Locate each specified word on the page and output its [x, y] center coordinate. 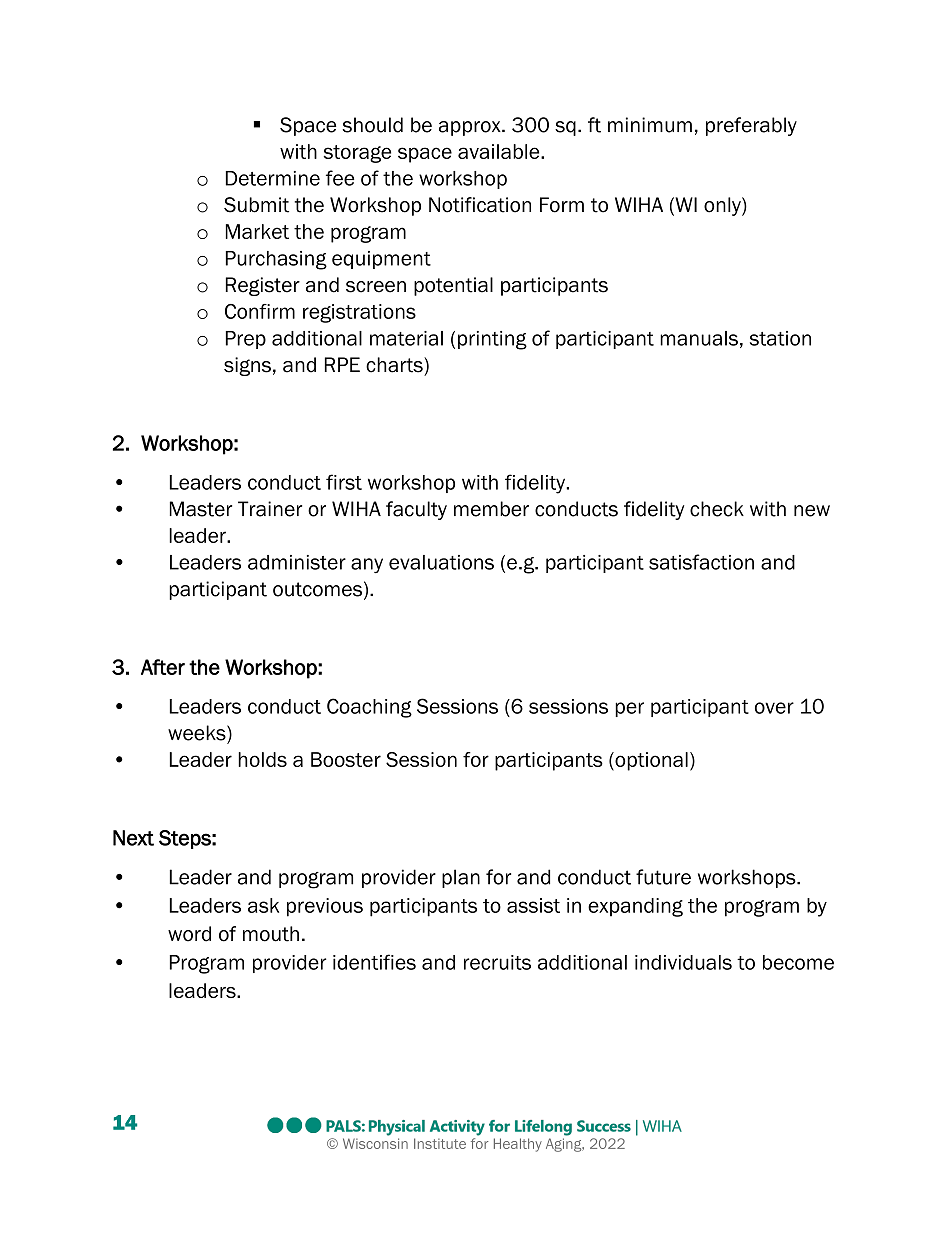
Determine [273, 178]
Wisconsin [375, 1143]
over [774, 708]
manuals [699, 338]
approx [471, 128]
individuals [683, 962]
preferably [751, 126]
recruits [497, 962]
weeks [198, 733]
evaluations [441, 562]
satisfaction [701, 562]
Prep [246, 340]
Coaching [369, 708]
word [189, 934]
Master [201, 509]
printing [492, 340]
